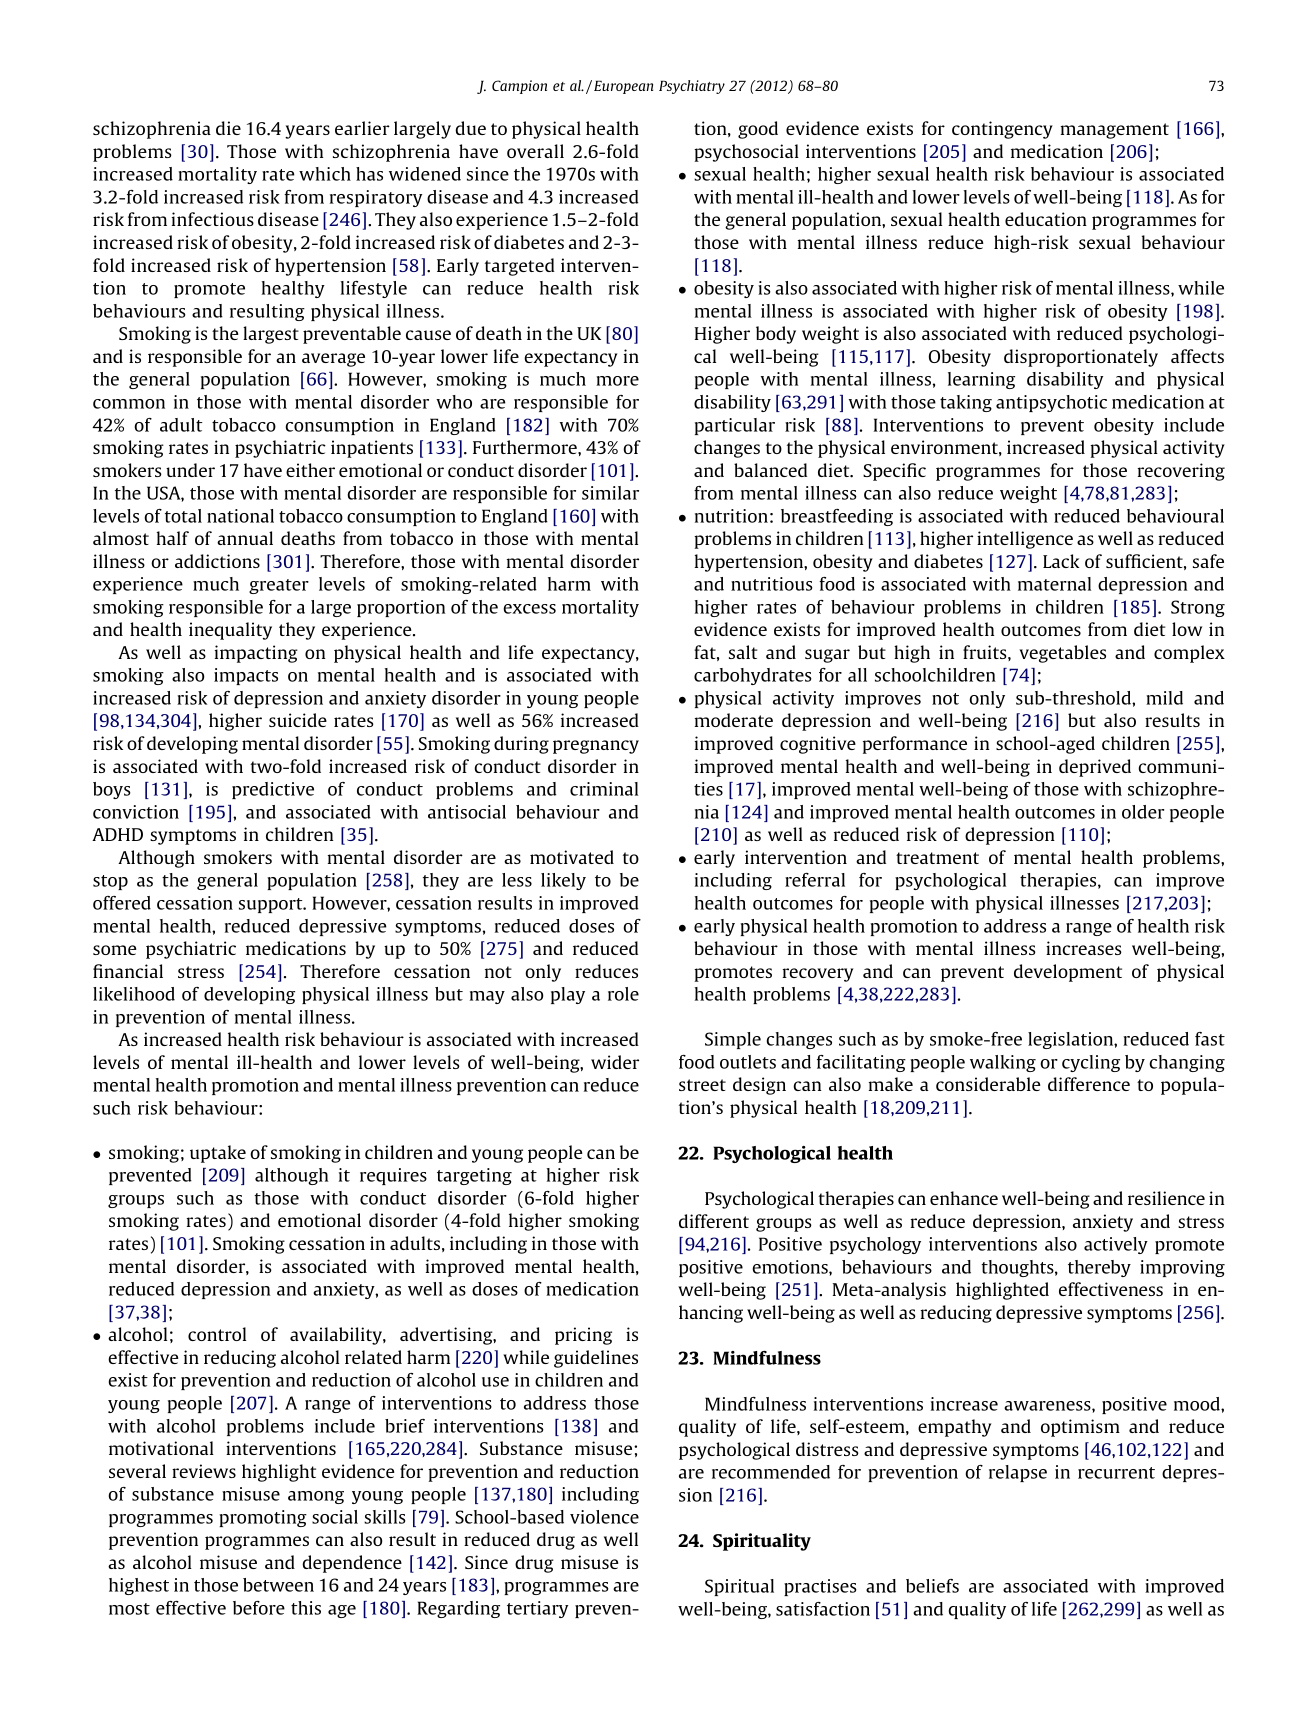 The image size is (1296, 1728). What do you see at coordinates (572, 857) in the screenshot?
I see `motivated` at bounding box center [572, 857].
